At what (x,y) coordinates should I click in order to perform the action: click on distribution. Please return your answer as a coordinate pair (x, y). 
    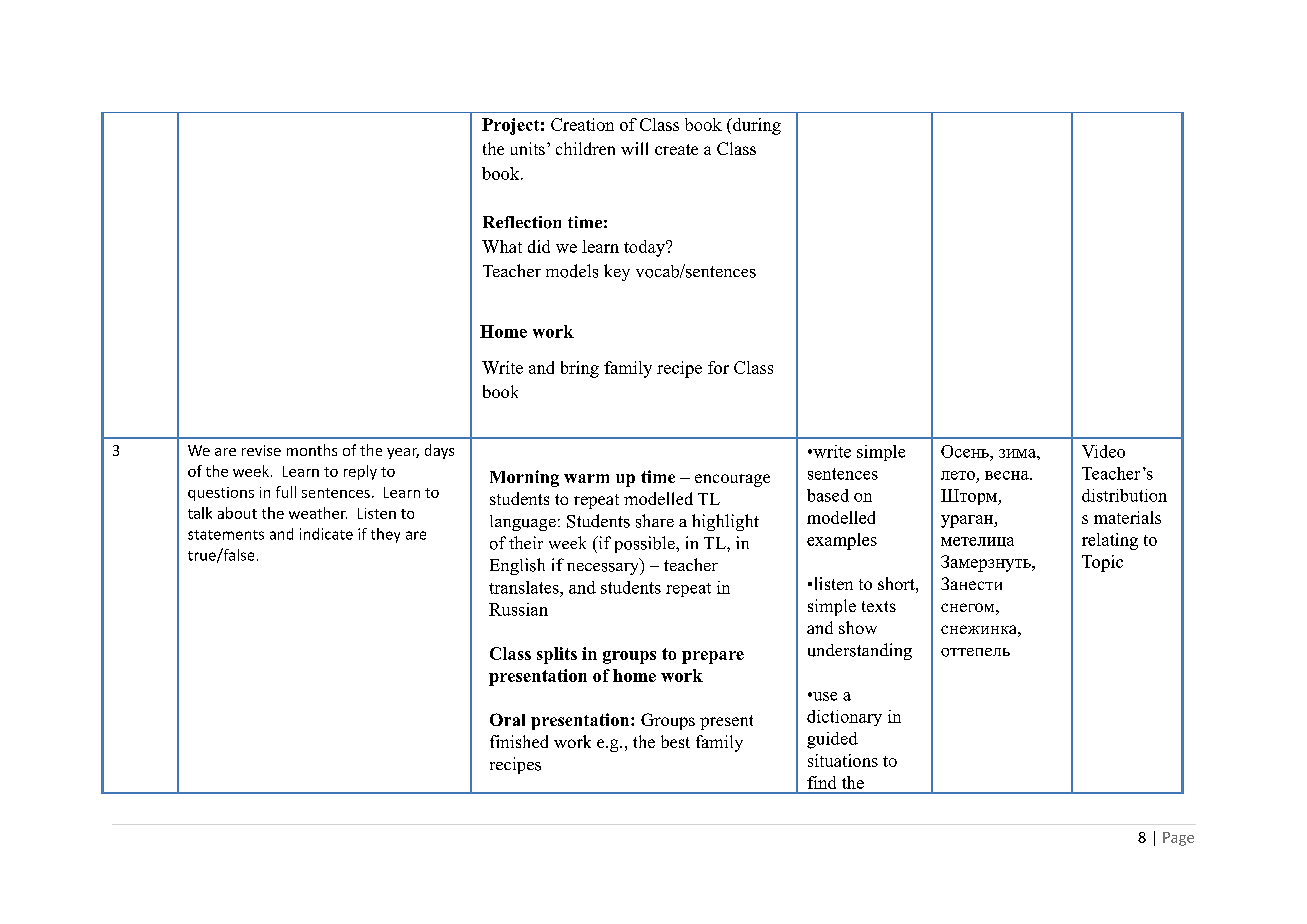
    Looking at the image, I should click on (1124, 495).
